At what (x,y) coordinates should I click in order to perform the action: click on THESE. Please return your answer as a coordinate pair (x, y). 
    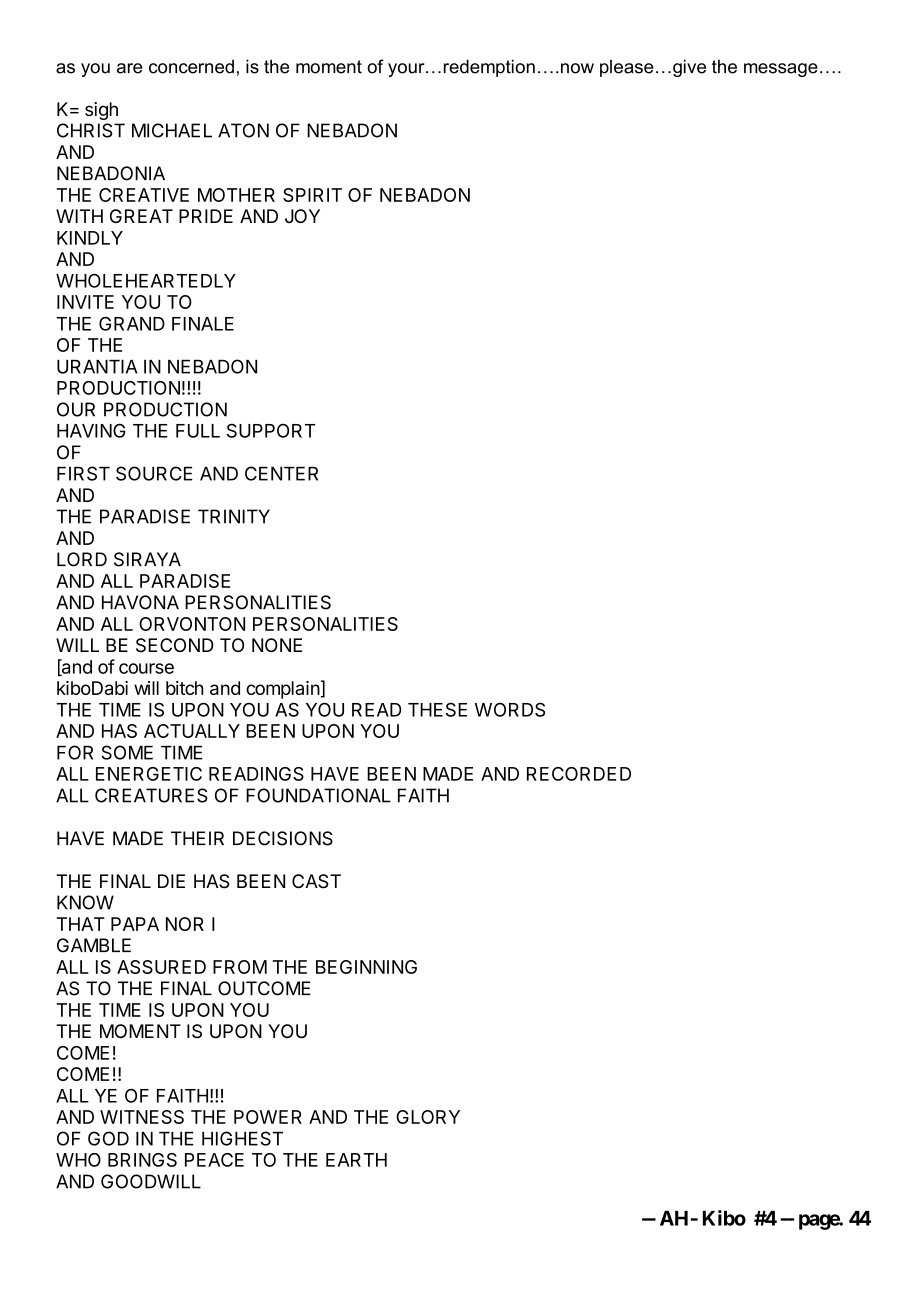
    Looking at the image, I should click on (437, 709).
